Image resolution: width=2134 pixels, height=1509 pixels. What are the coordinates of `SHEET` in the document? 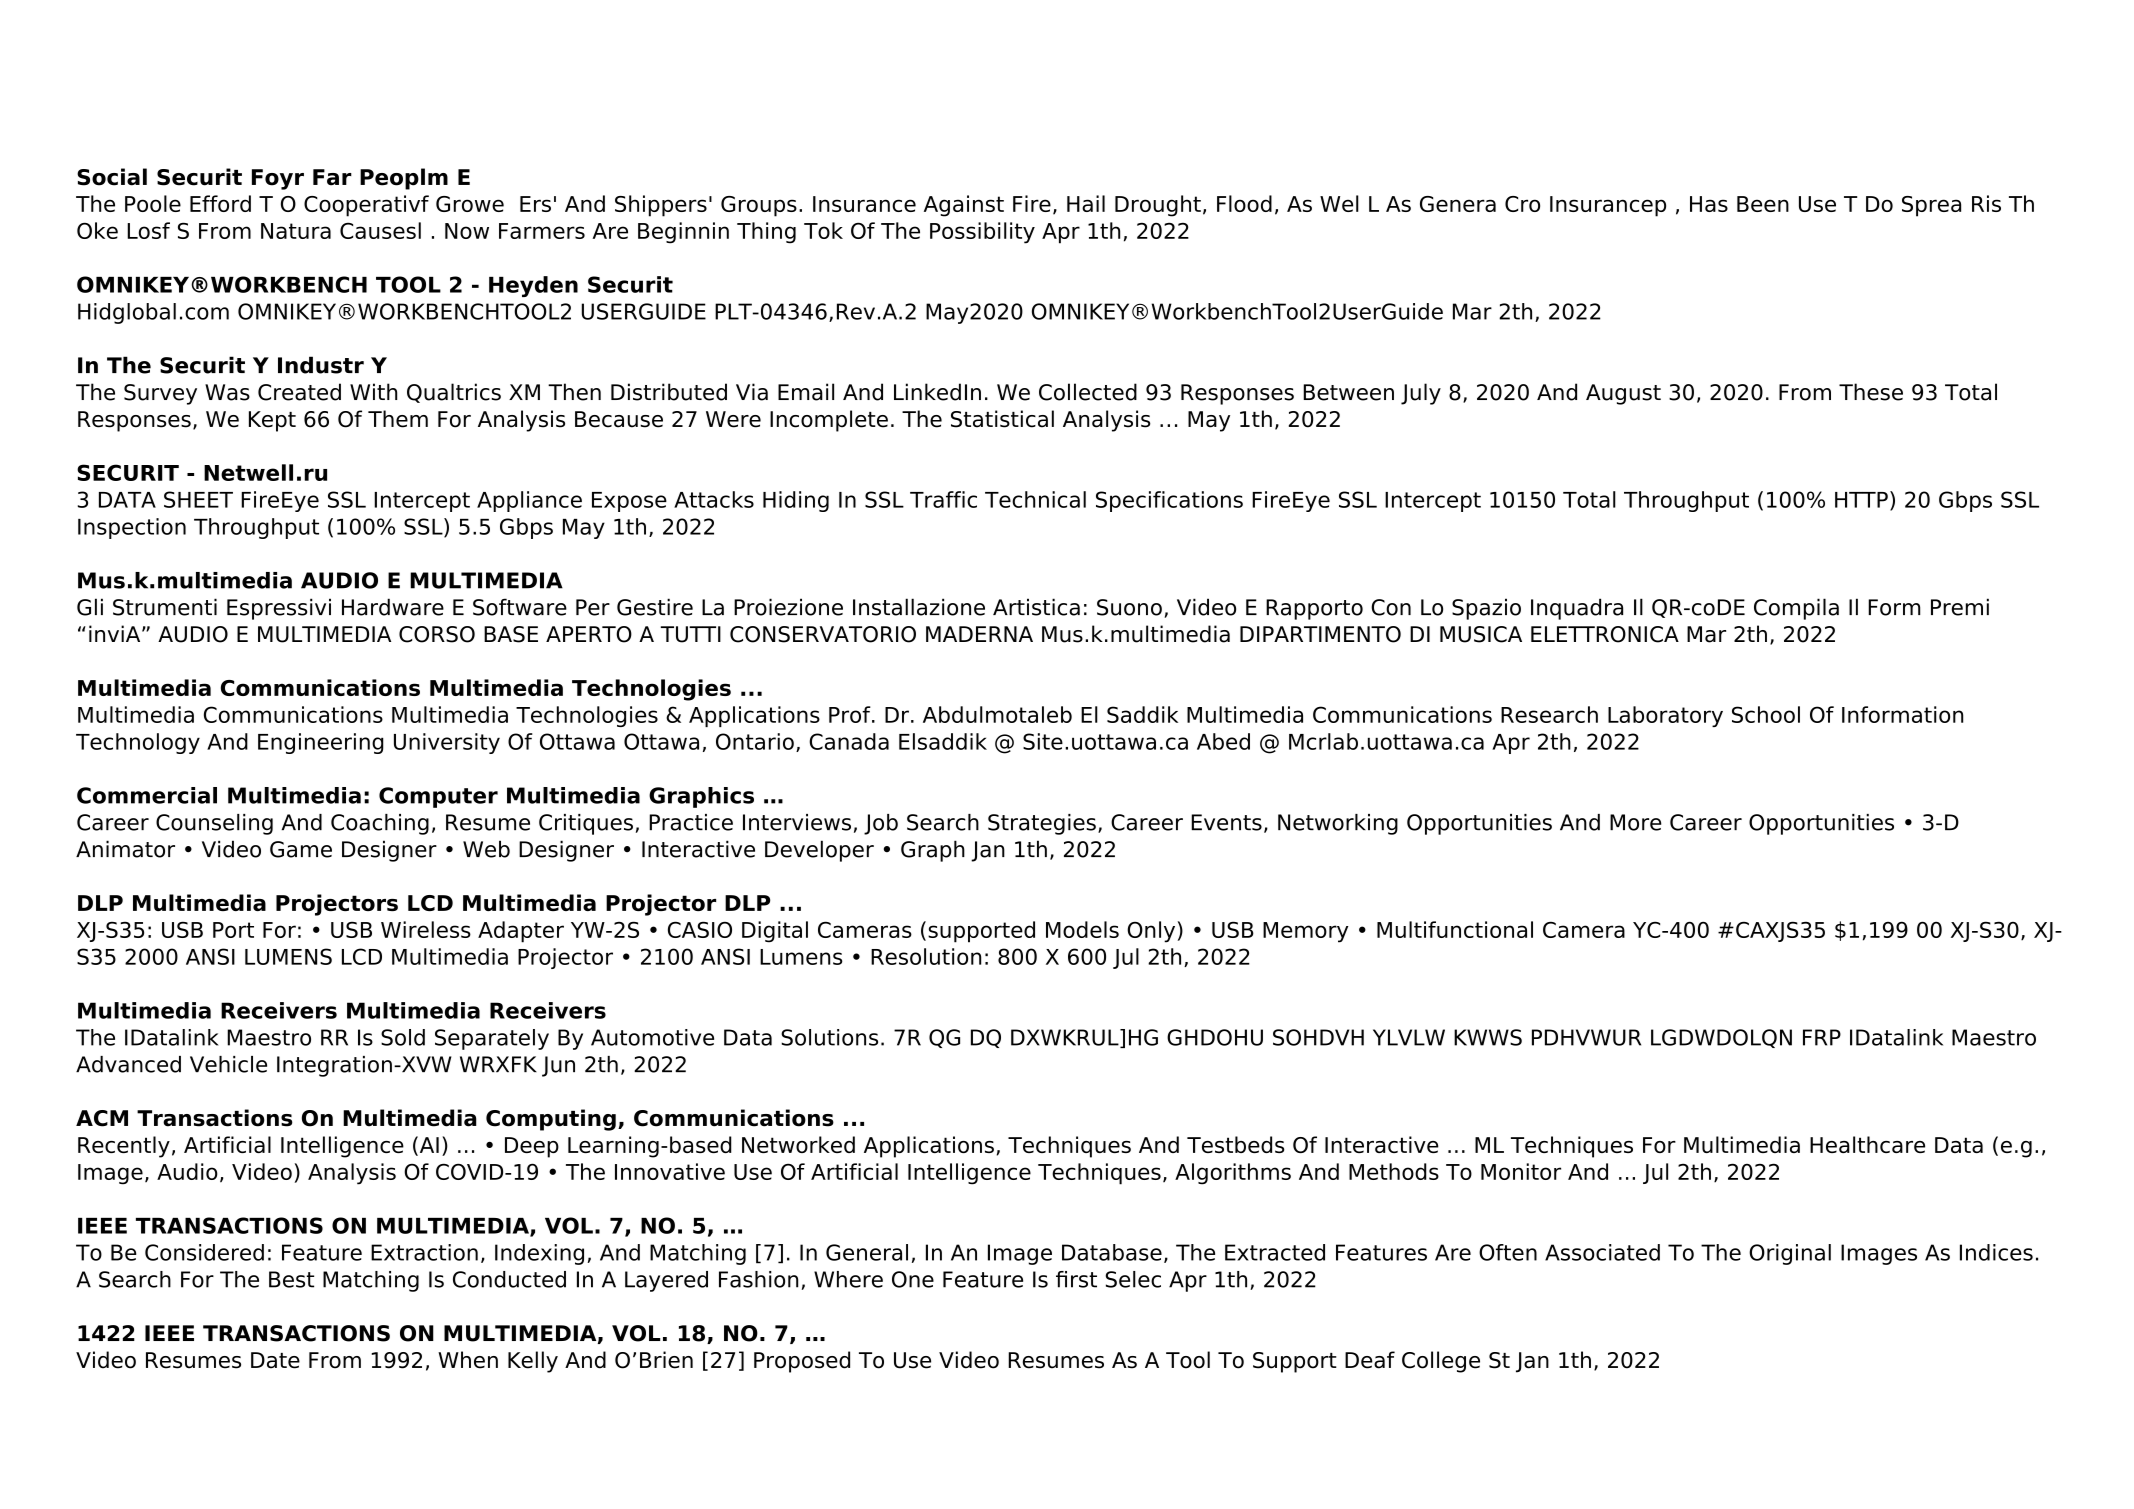 It's located at (198, 499).
